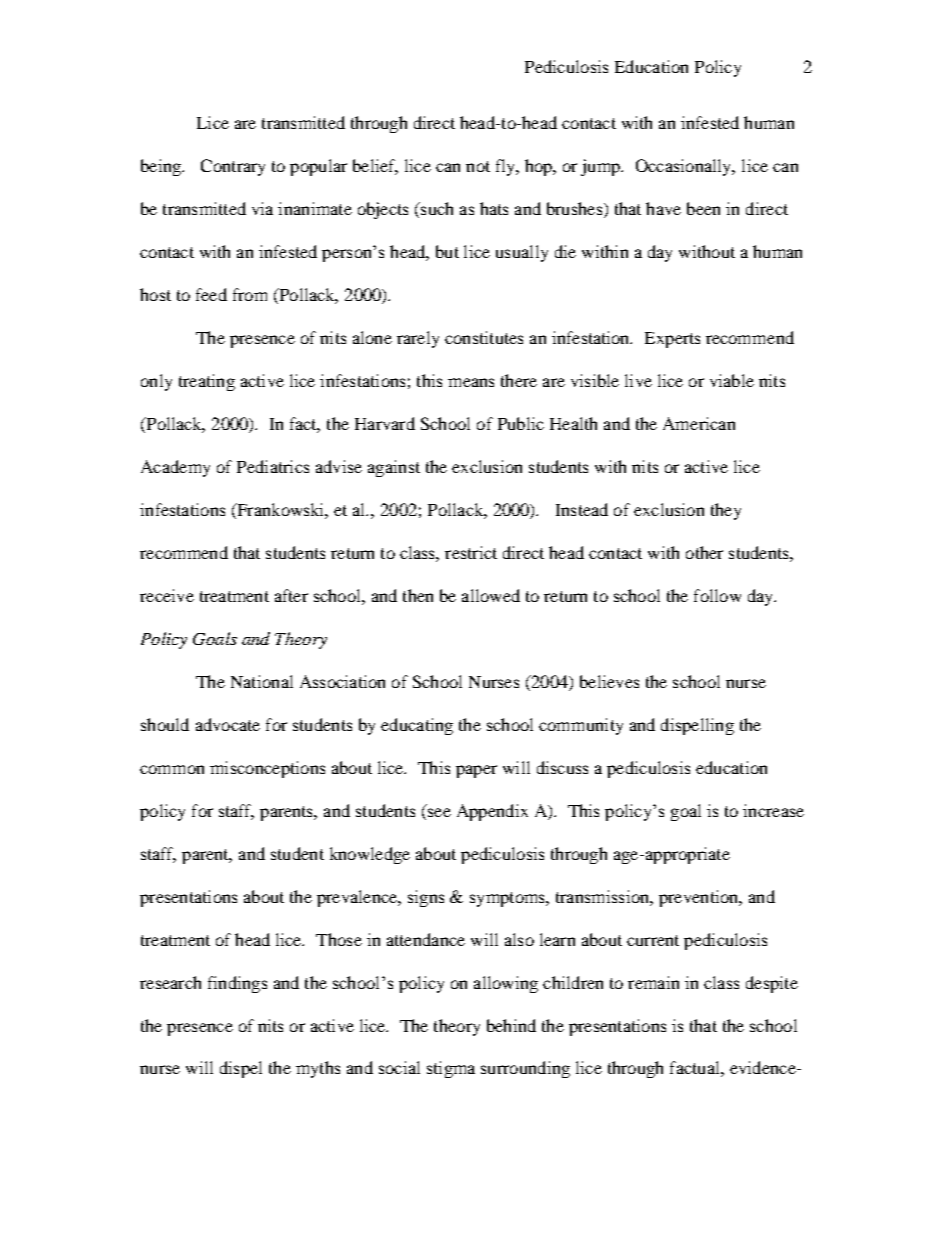 Image resolution: width=952 pixels, height=1233 pixels. I want to click on follow, so click(717, 595).
